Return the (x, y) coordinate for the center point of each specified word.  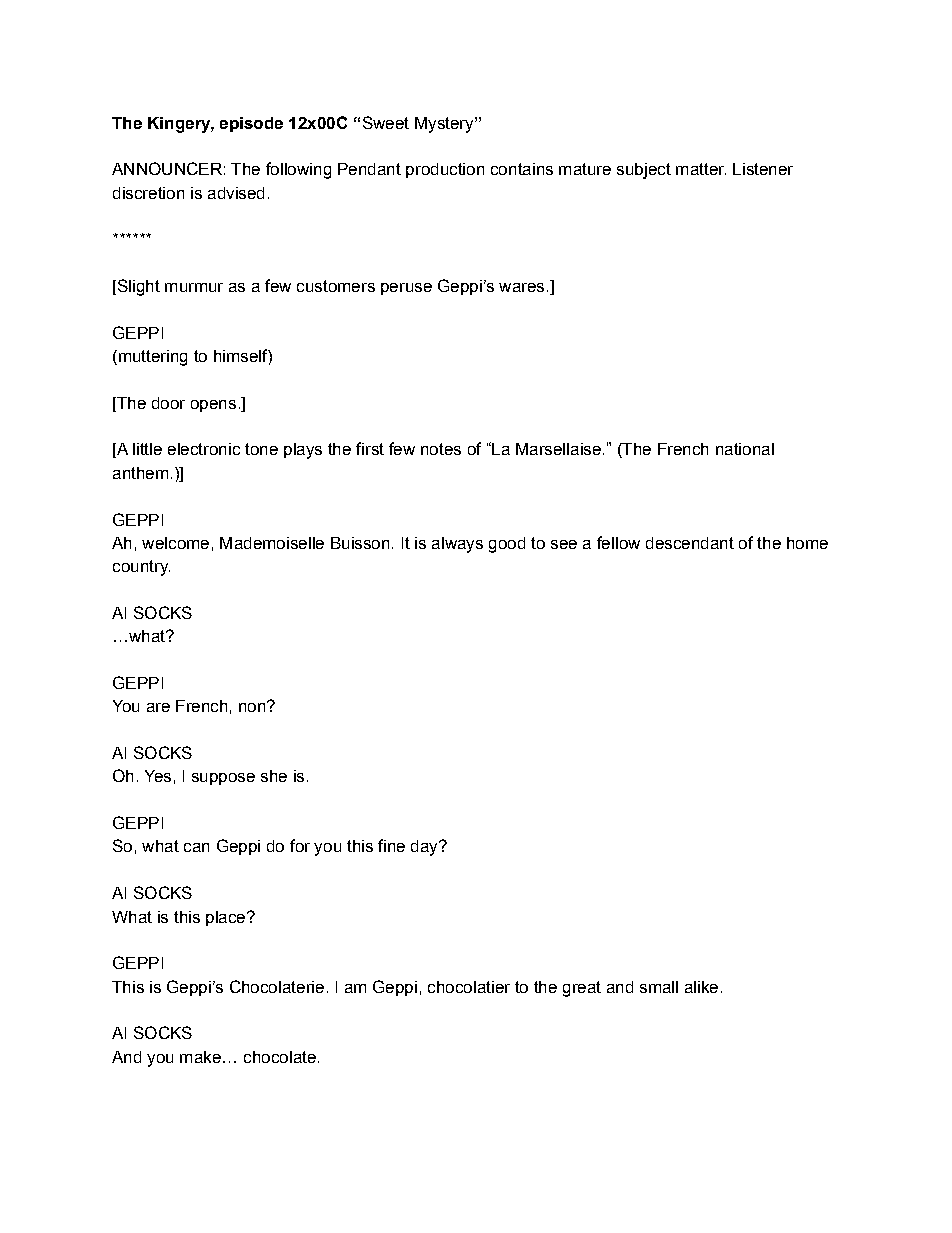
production (445, 170)
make (200, 1057)
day (425, 848)
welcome (175, 543)
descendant (690, 543)
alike (701, 987)
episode (251, 124)
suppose (223, 779)
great (582, 989)
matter (701, 169)
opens (213, 406)
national (745, 449)
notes (441, 449)
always (457, 545)
